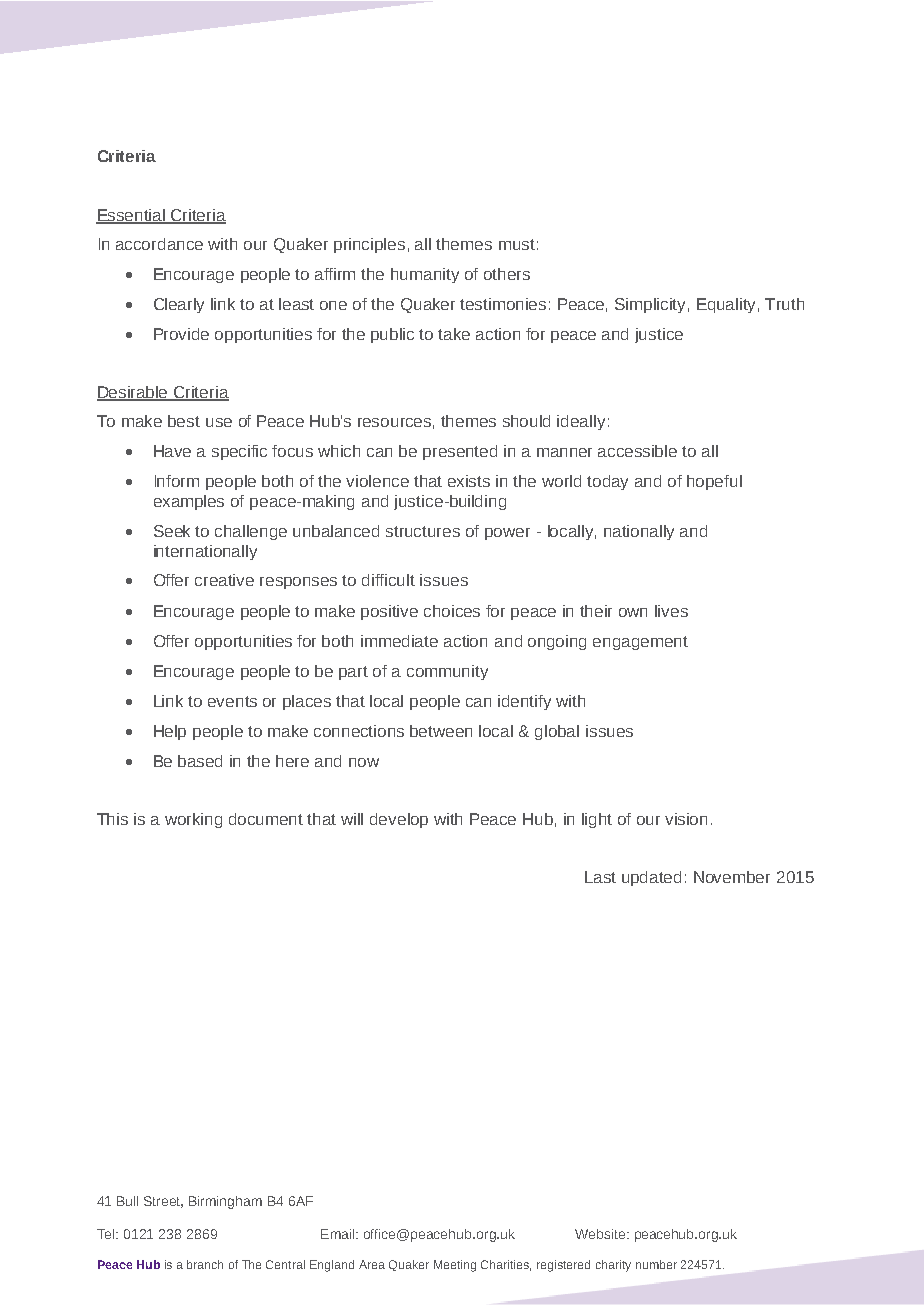  Describe the element at coordinates (205, 1264) in the screenshot. I see `branch` at that location.
